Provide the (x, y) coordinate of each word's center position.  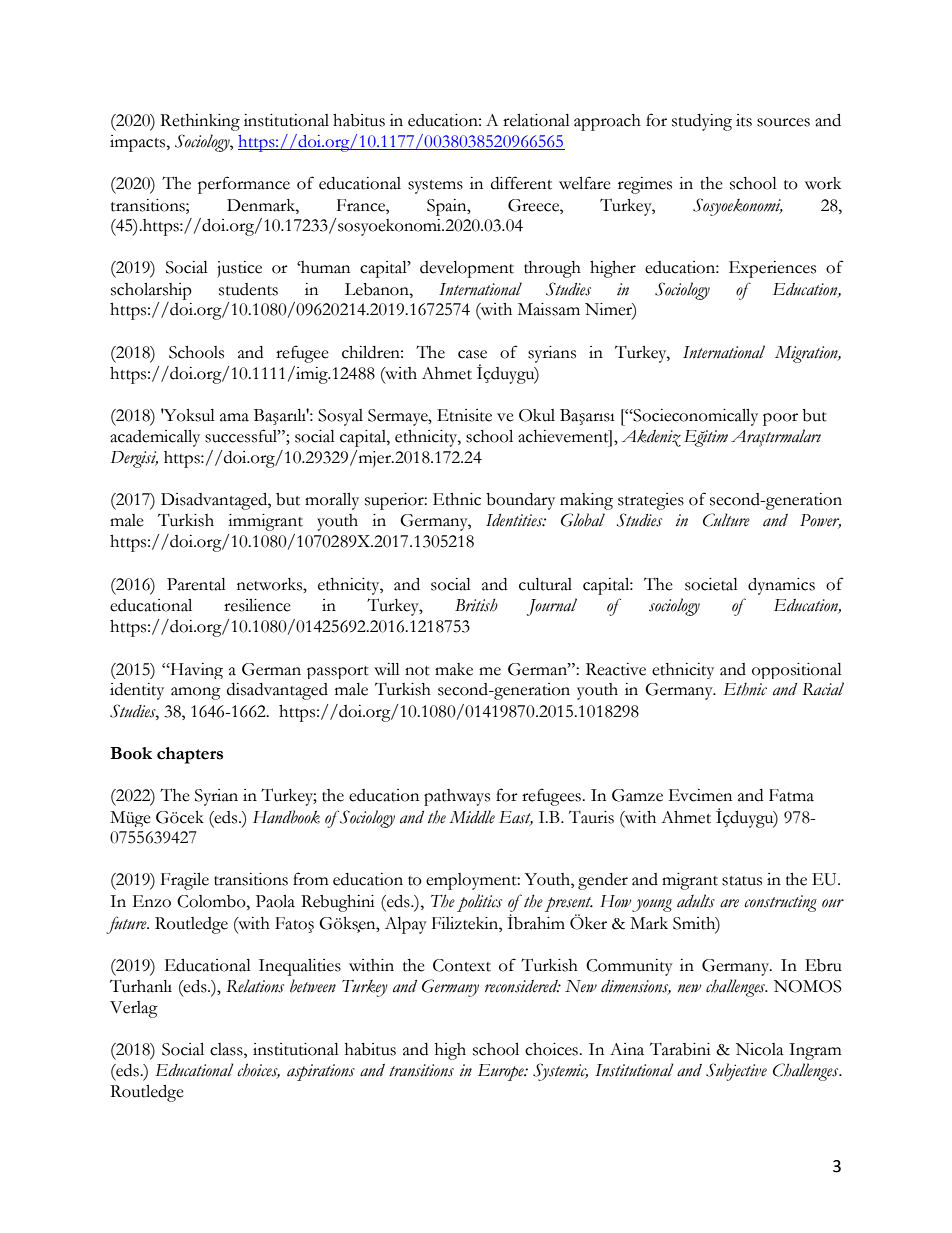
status (742, 881)
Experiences (772, 269)
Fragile (185, 881)
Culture (726, 520)
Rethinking (200, 122)
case (472, 354)
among (196, 693)
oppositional (797, 671)
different (521, 183)
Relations (255, 986)
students (248, 289)
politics (479, 903)
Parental (196, 584)
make (454, 669)
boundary (520, 501)
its (744, 120)
